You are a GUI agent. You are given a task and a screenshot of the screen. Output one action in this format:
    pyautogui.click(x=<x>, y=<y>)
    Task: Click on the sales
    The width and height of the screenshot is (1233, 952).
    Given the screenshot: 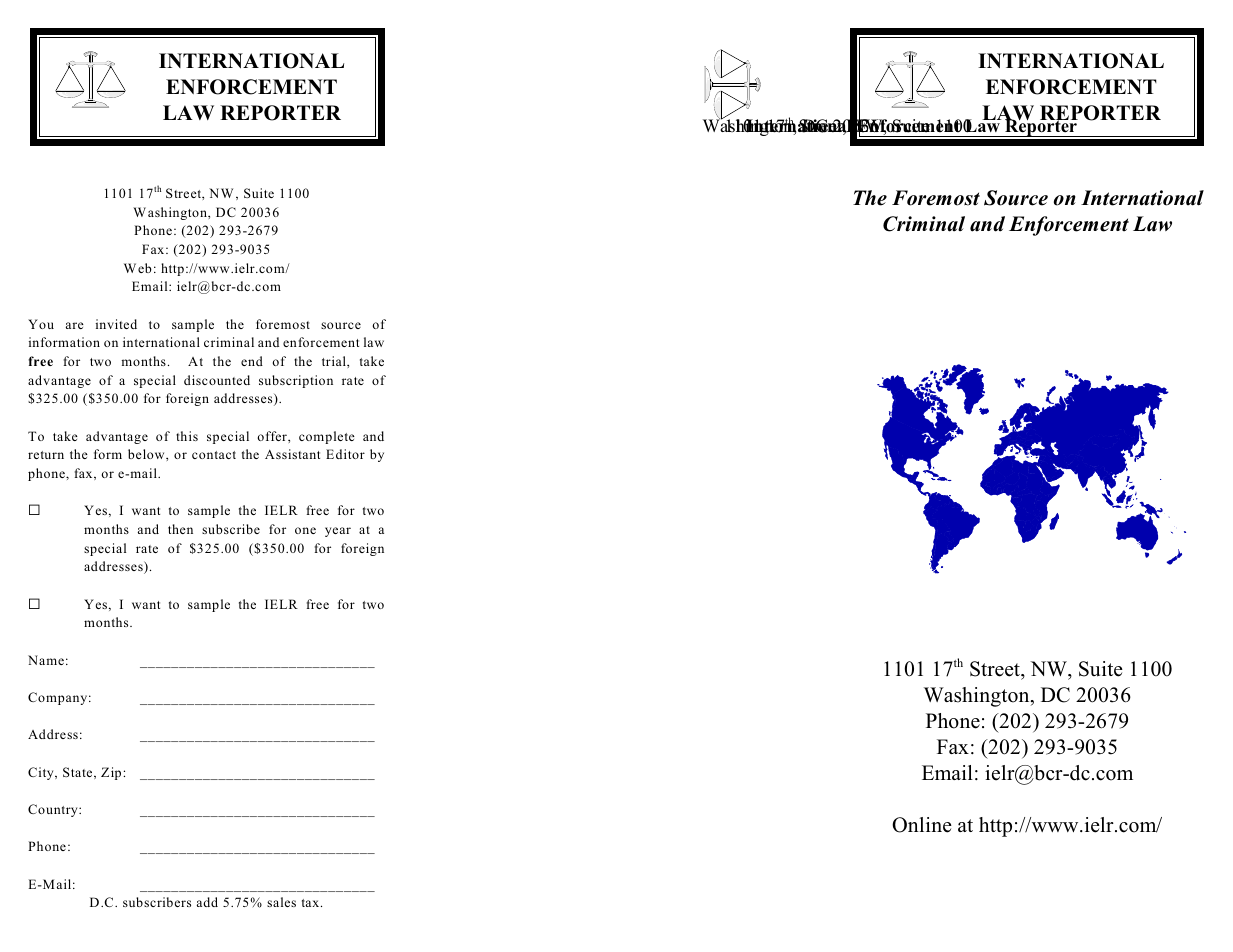 What is the action you would take?
    pyautogui.click(x=281, y=902)
